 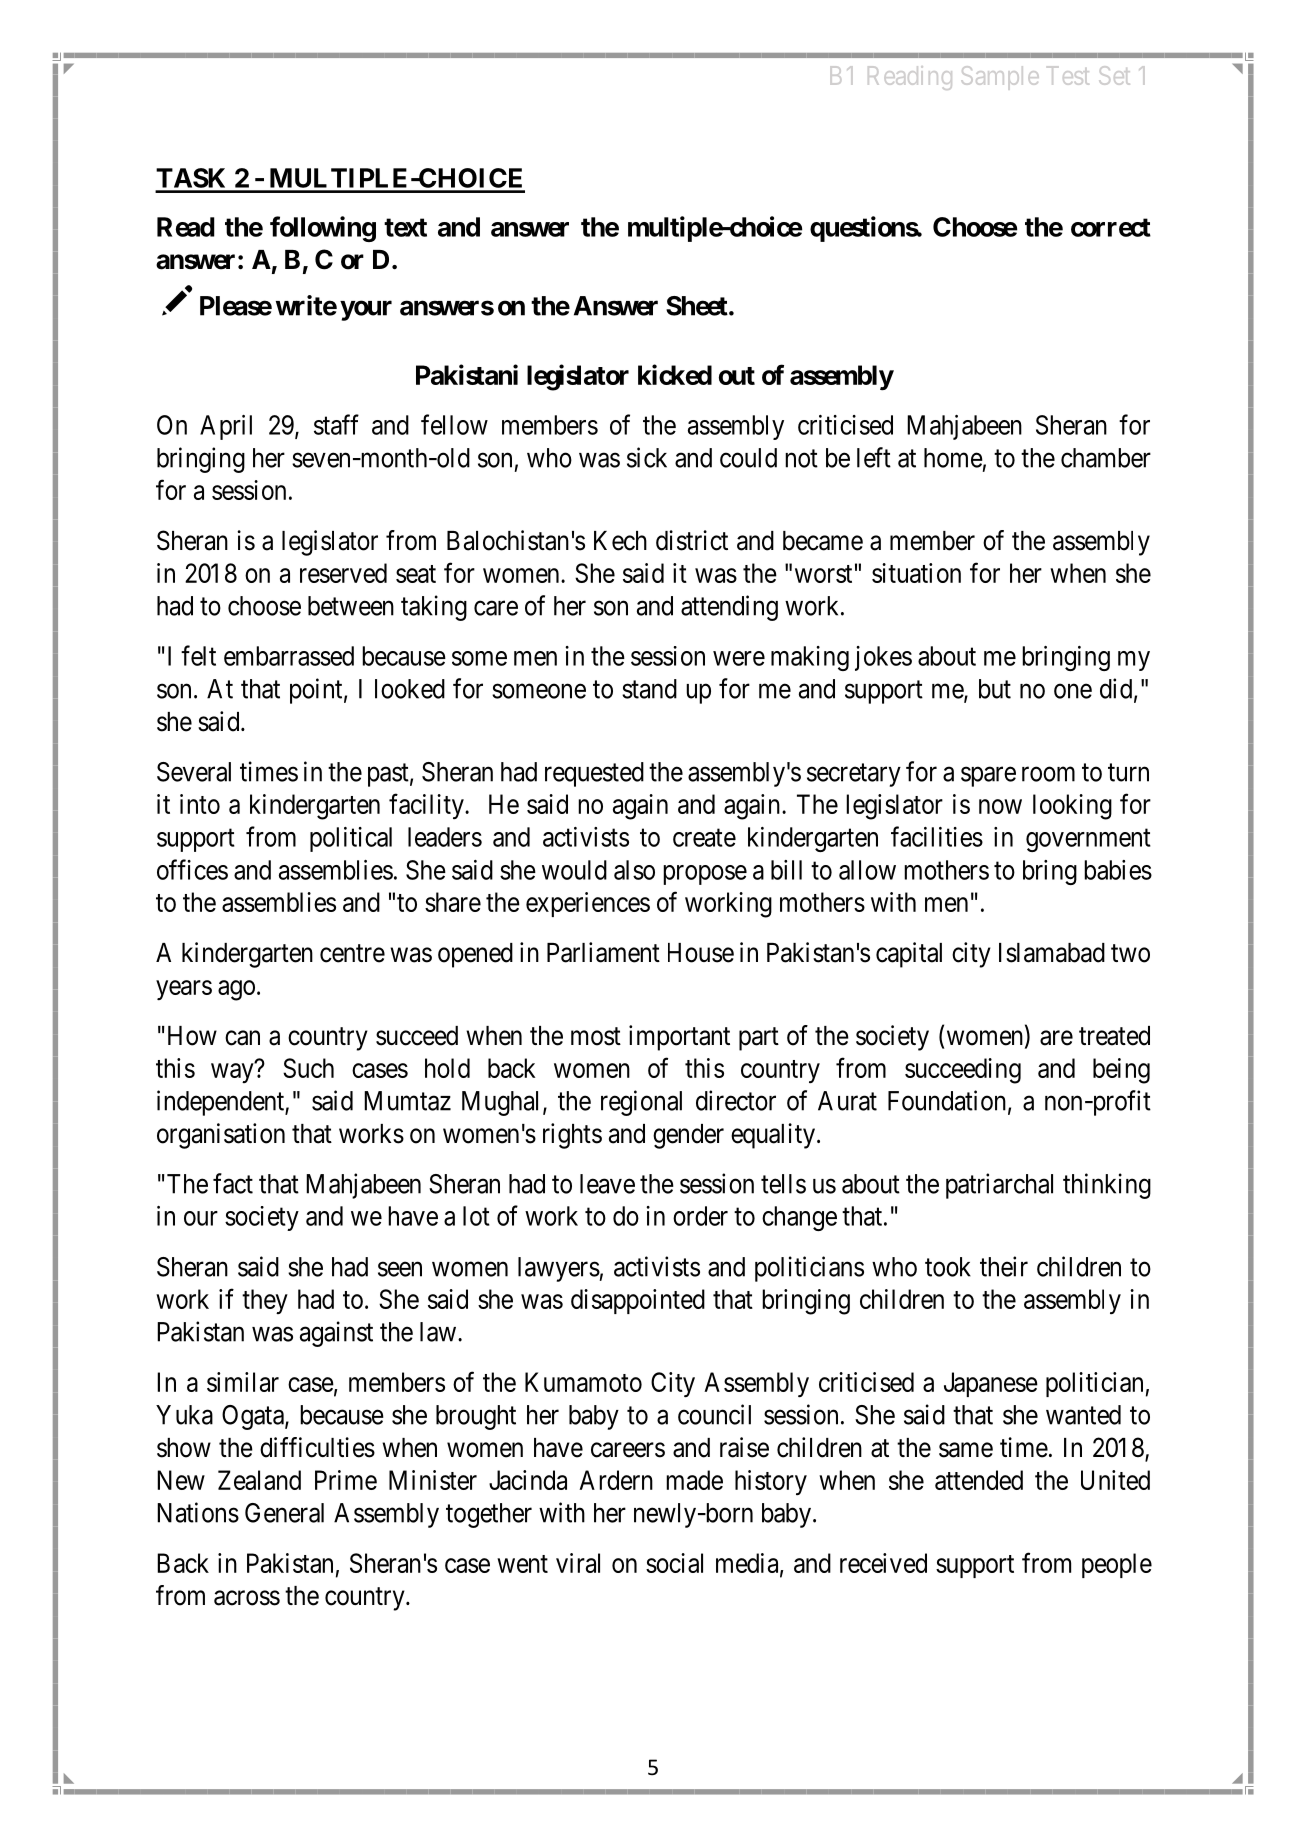 I want to click on political, so click(x=351, y=839).
